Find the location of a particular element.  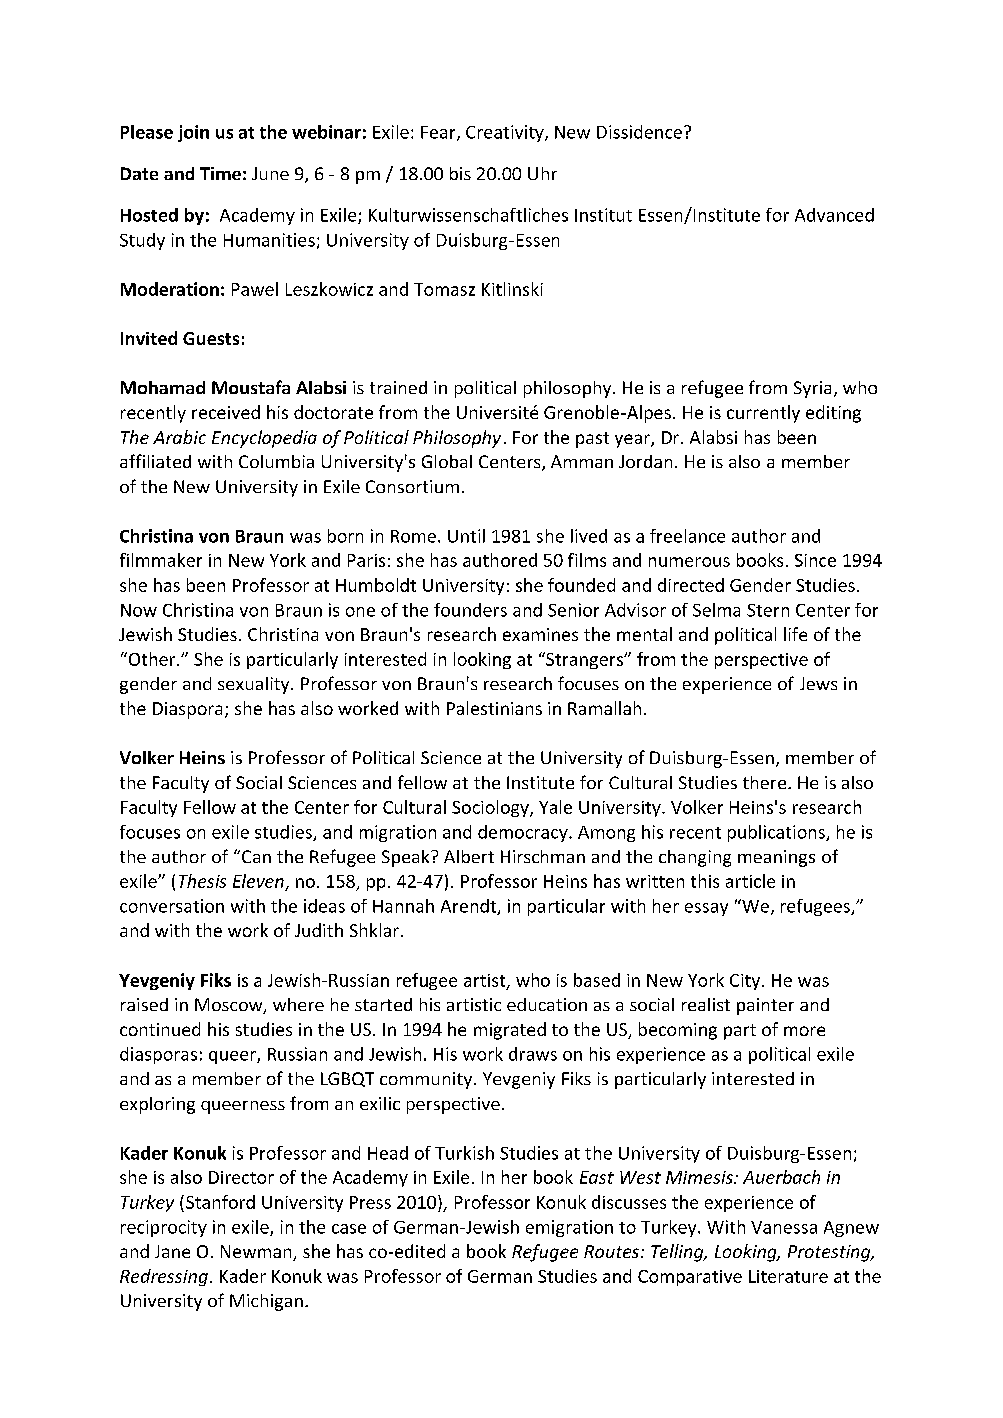

Time is located at coordinates (220, 173).
